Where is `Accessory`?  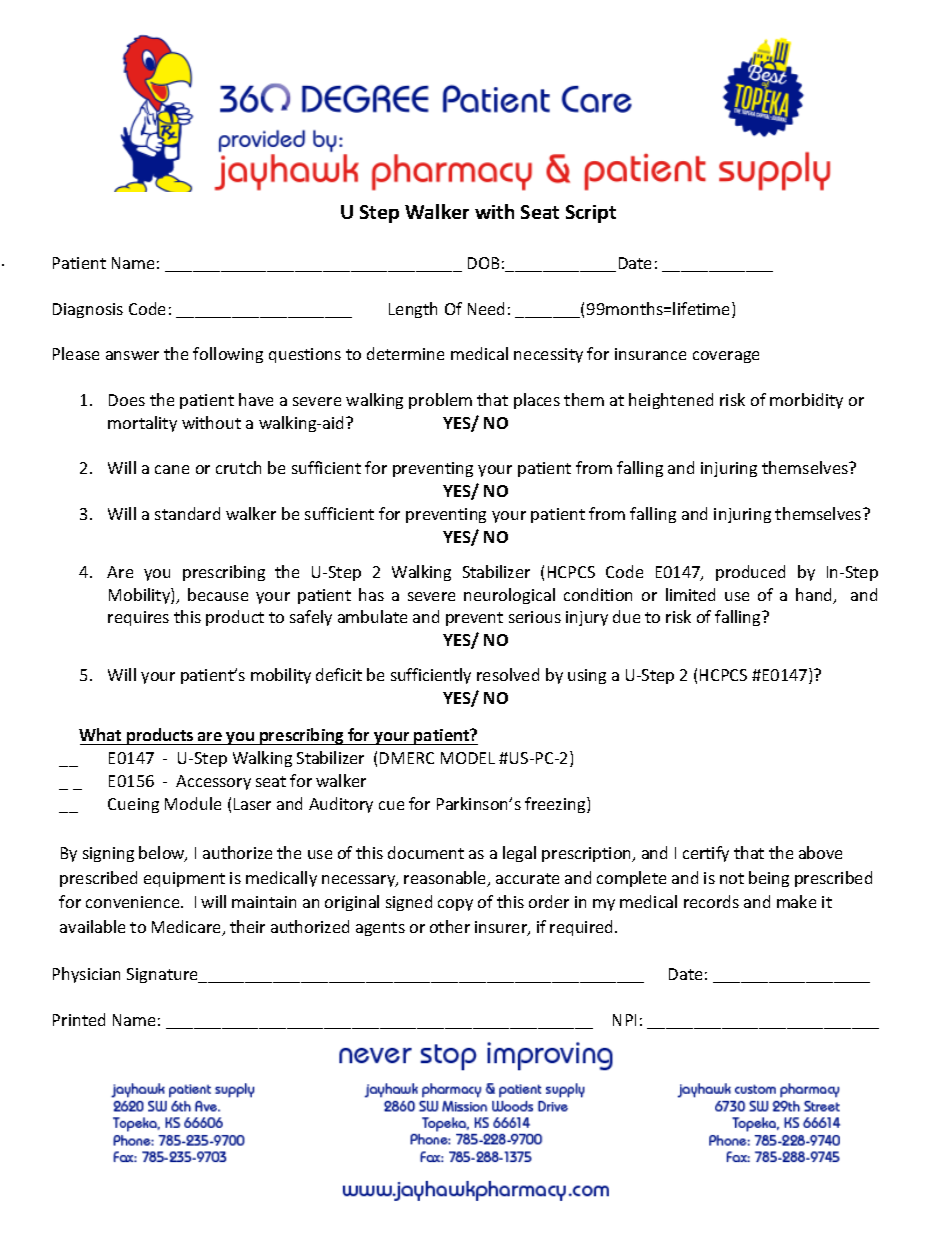 Accessory is located at coordinates (213, 782).
